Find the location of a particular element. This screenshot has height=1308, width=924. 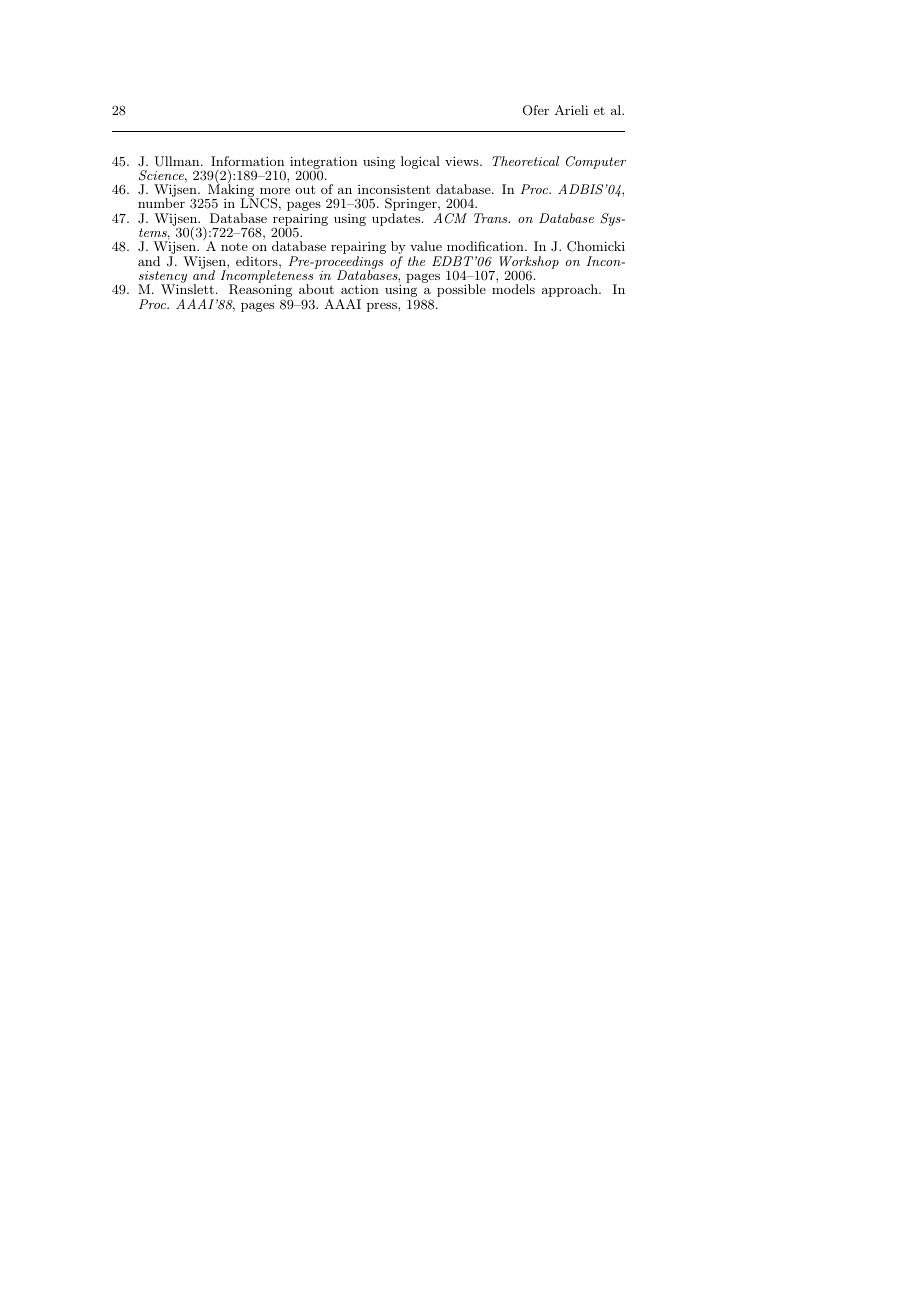

Workshop is located at coordinates (529, 263).
